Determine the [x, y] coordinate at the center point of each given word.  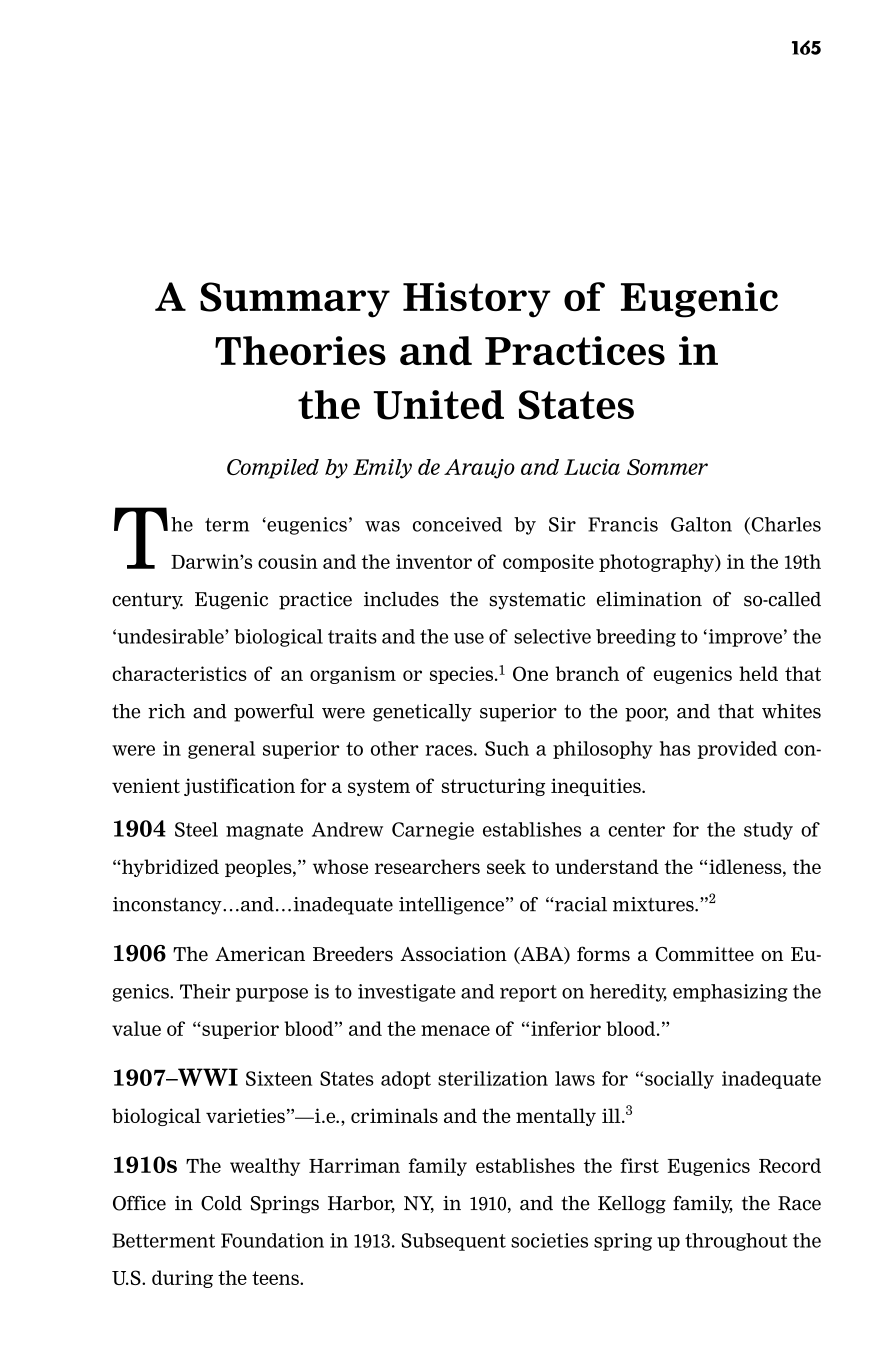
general [221, 750]
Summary [295, 300]
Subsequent [453, 1242]
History [477, 300]
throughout [736, 1242]
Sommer [667, 467]
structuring [493, 787]
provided [737, 750]
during [182, 1279]
